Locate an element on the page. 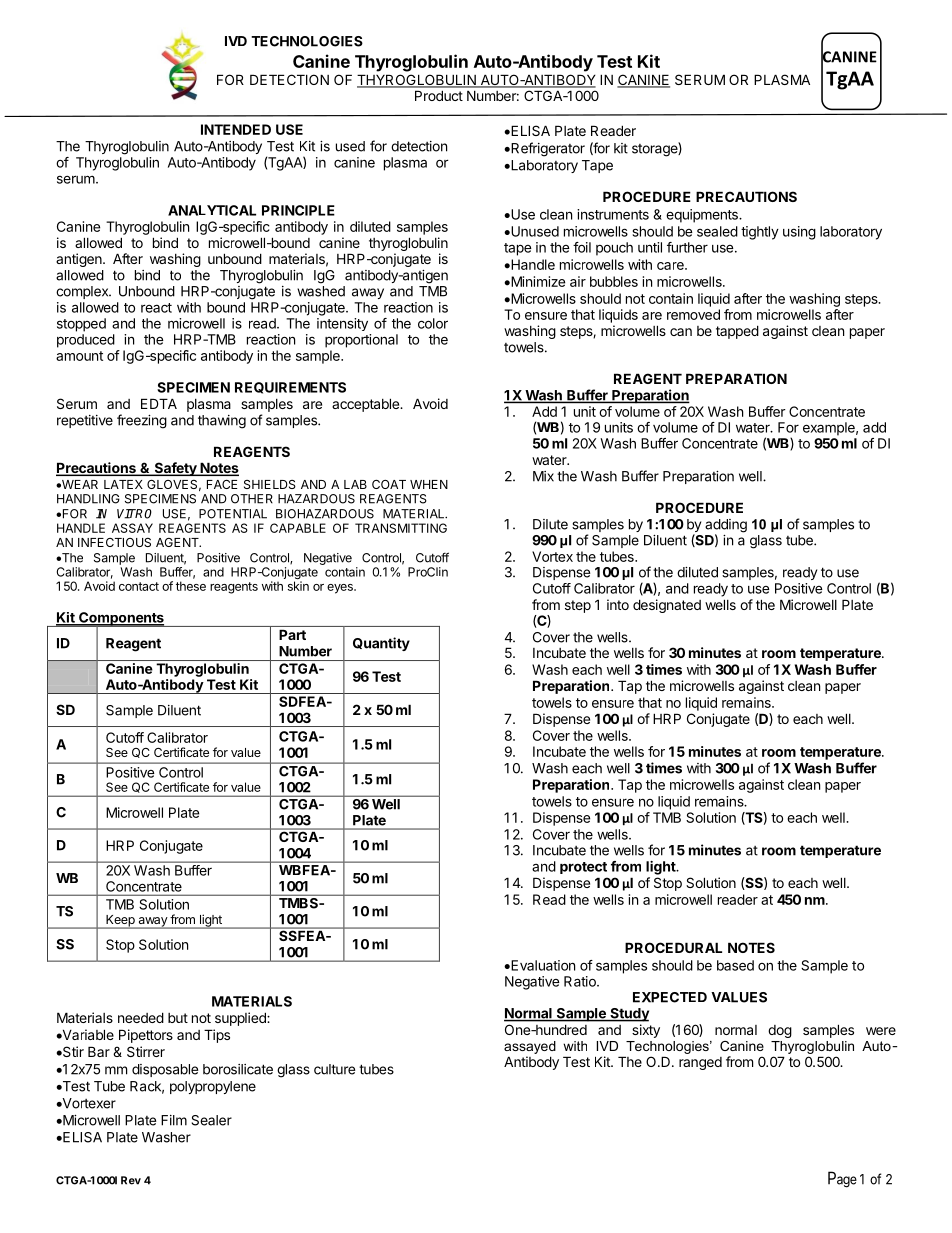 This page has width=952, height=1233. Film is located at coordinates (174, 1120).
